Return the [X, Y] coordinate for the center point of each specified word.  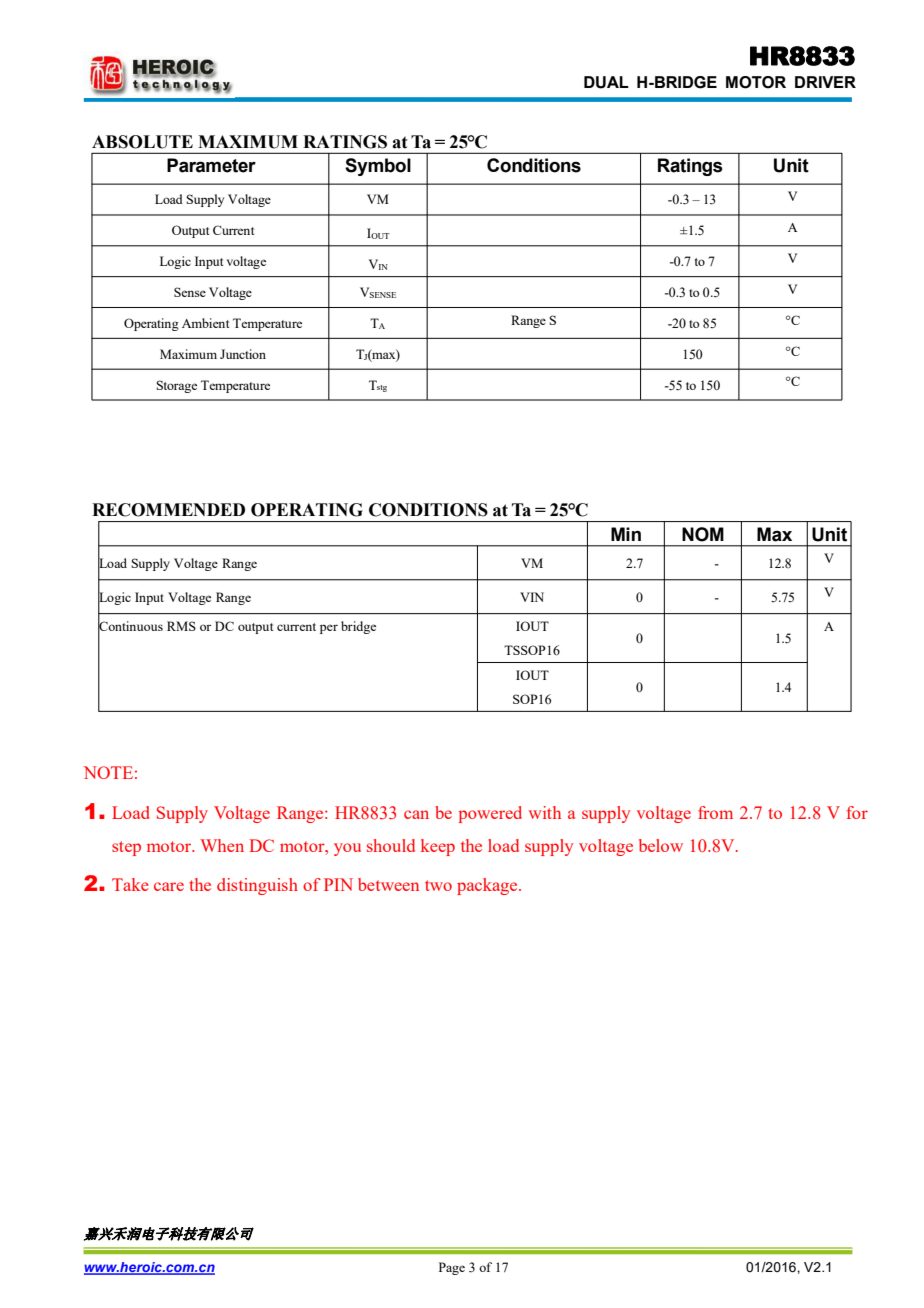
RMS [181, 626]
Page [452, 1268]
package [488, 886]
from [715, 812]
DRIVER [825, 82]
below [661, 845]
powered [490, 814]
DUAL [606, 82]
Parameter [211, 165]
